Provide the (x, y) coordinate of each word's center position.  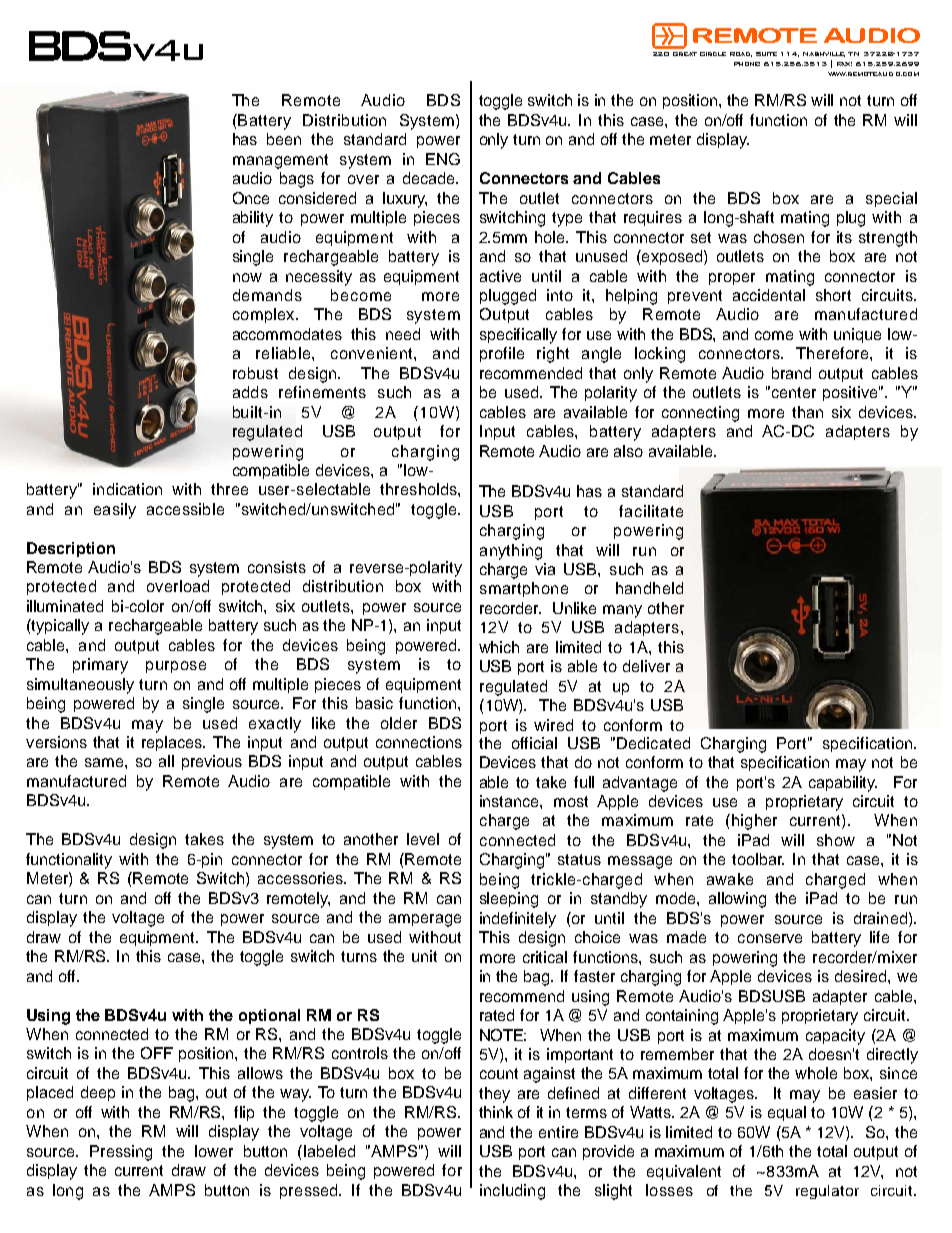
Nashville (824, 54)
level (423, 839)
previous (212, 762)
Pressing (121, 1153)
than (807, 412)
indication (127, 489)
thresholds (419, 489)
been (284, 139)
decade (430, 178)
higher (754, 822)
